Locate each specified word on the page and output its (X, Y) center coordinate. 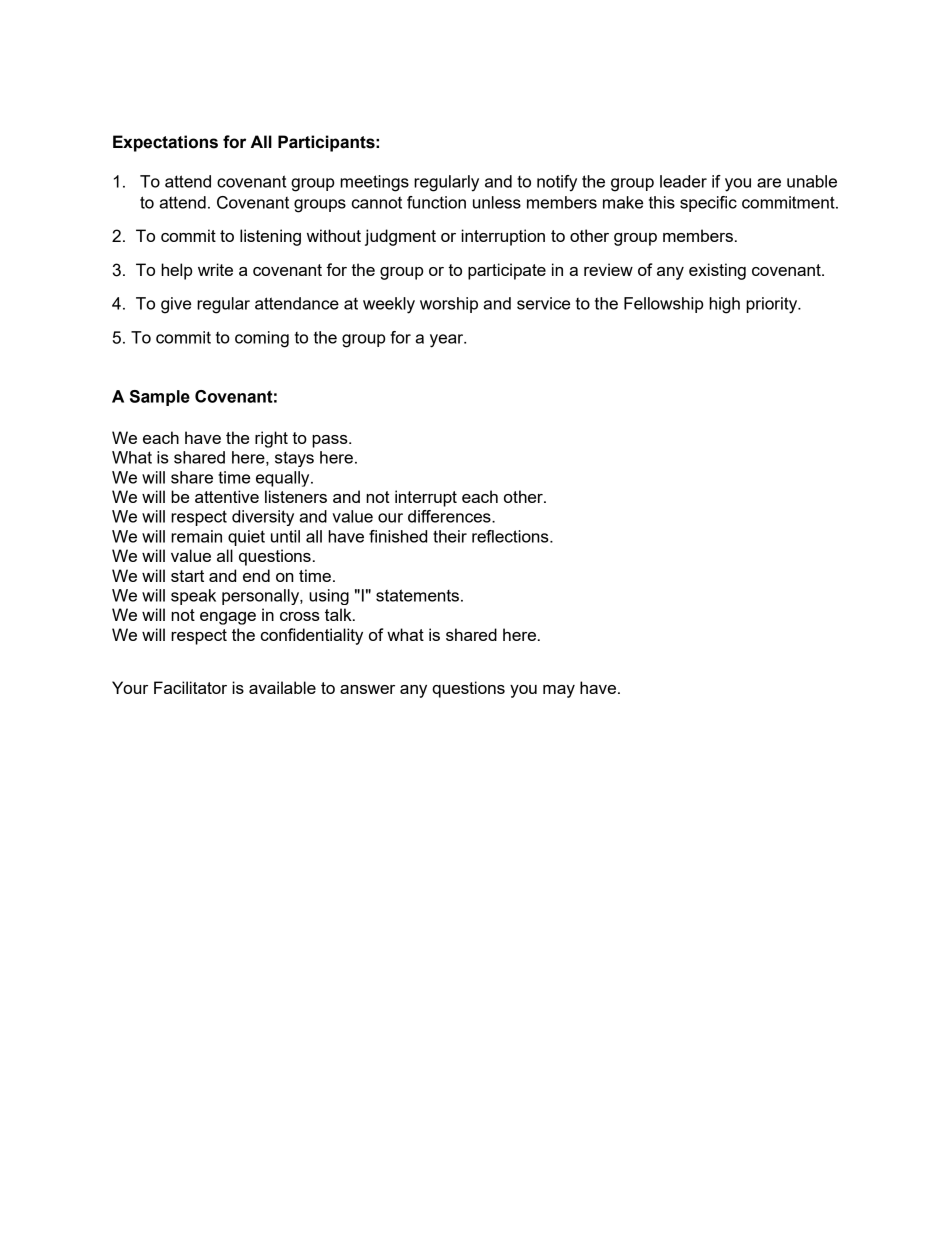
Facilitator (190, 687)
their (450, 536)
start (187, 576)
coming (262, 339)
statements (417, 595)
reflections (511, 536)
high (724, 305)
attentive (227, 496)
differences (450, 516)
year (448, 341)
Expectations (165, 143)
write (215, 269)
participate (507, 271)
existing (717, 271)
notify (557, 183)
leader (683, 181)
